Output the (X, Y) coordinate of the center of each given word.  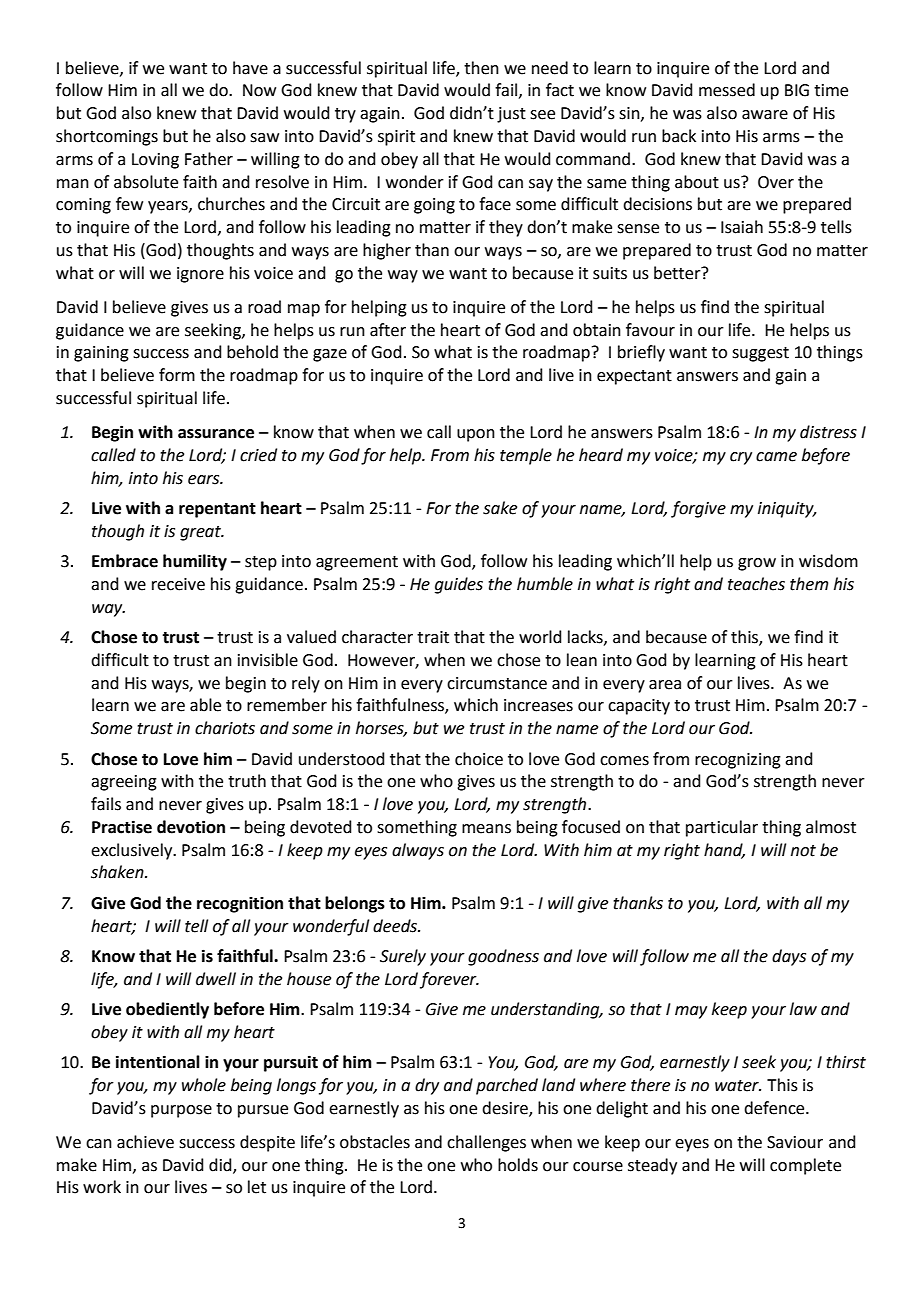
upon (476, 435)
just (511, 115)
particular (722, 828)
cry (741, 458)
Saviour (795, 1142)
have (250, 68)
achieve (145, 1142)
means (486, 829)
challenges (486, 1143)
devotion (191, 827)
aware (765, 115)
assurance (216, 434)
